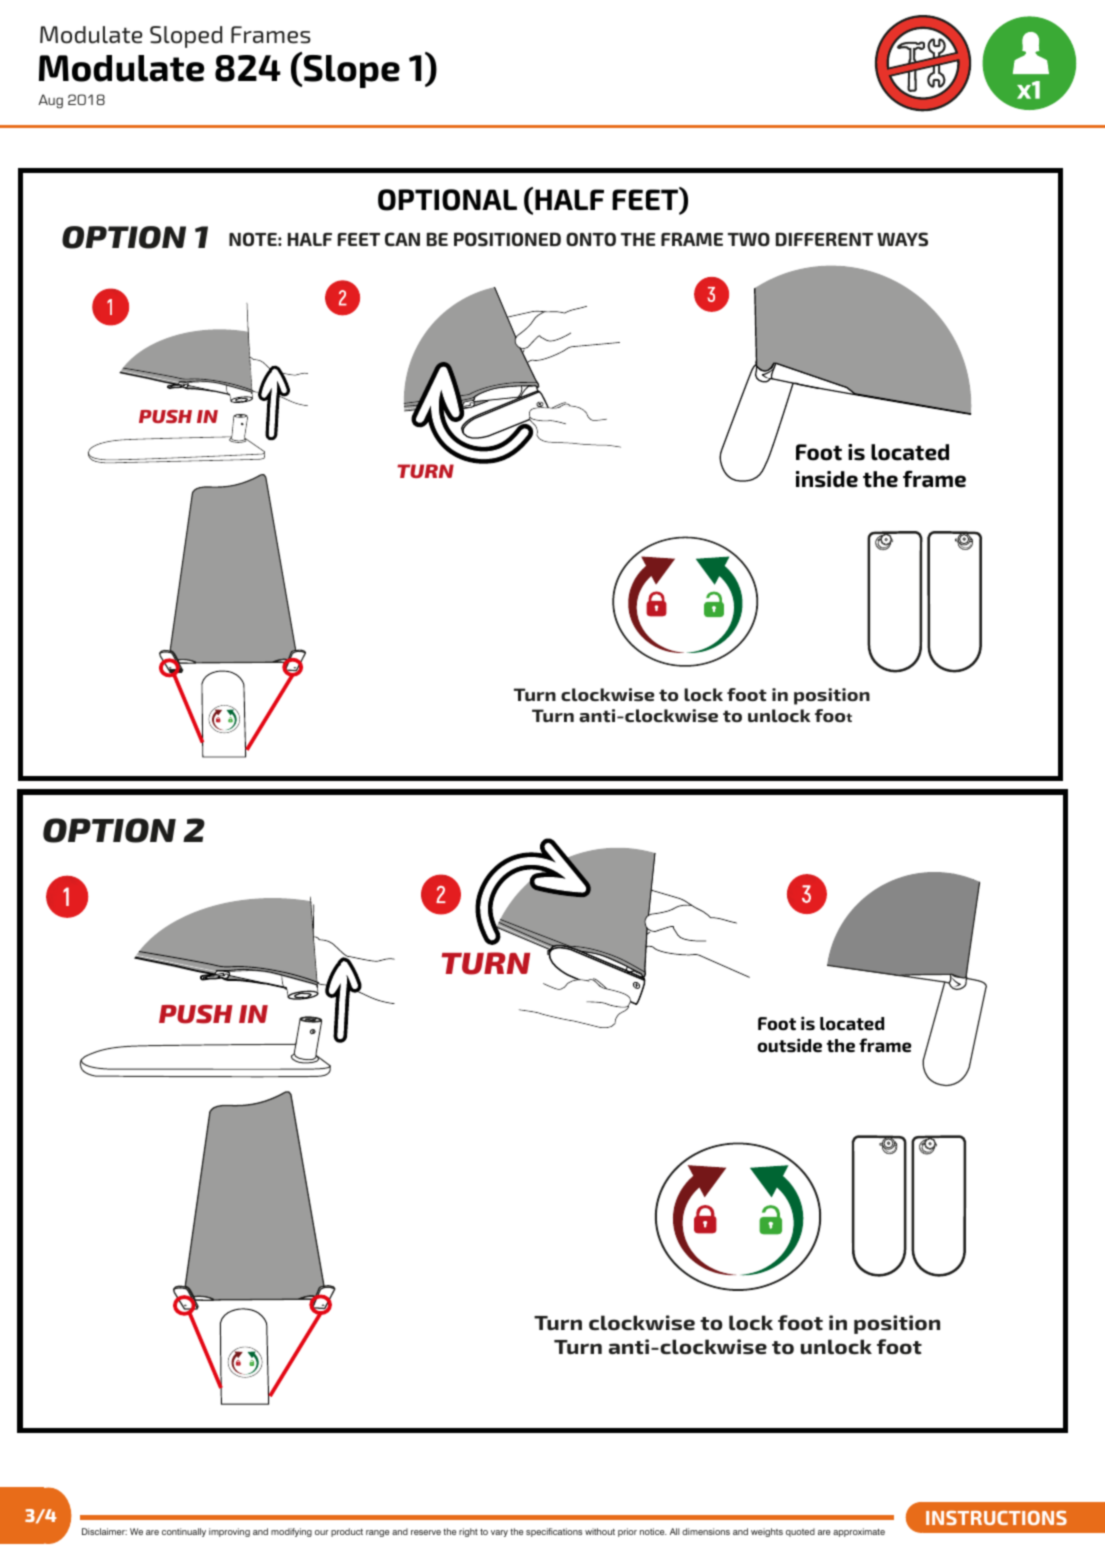 This screenshot has height=1562, width=1105. What do you see at coordinates (50, 101) in the screenshot?
I see `Aug` at bounding box center [50, 101].
